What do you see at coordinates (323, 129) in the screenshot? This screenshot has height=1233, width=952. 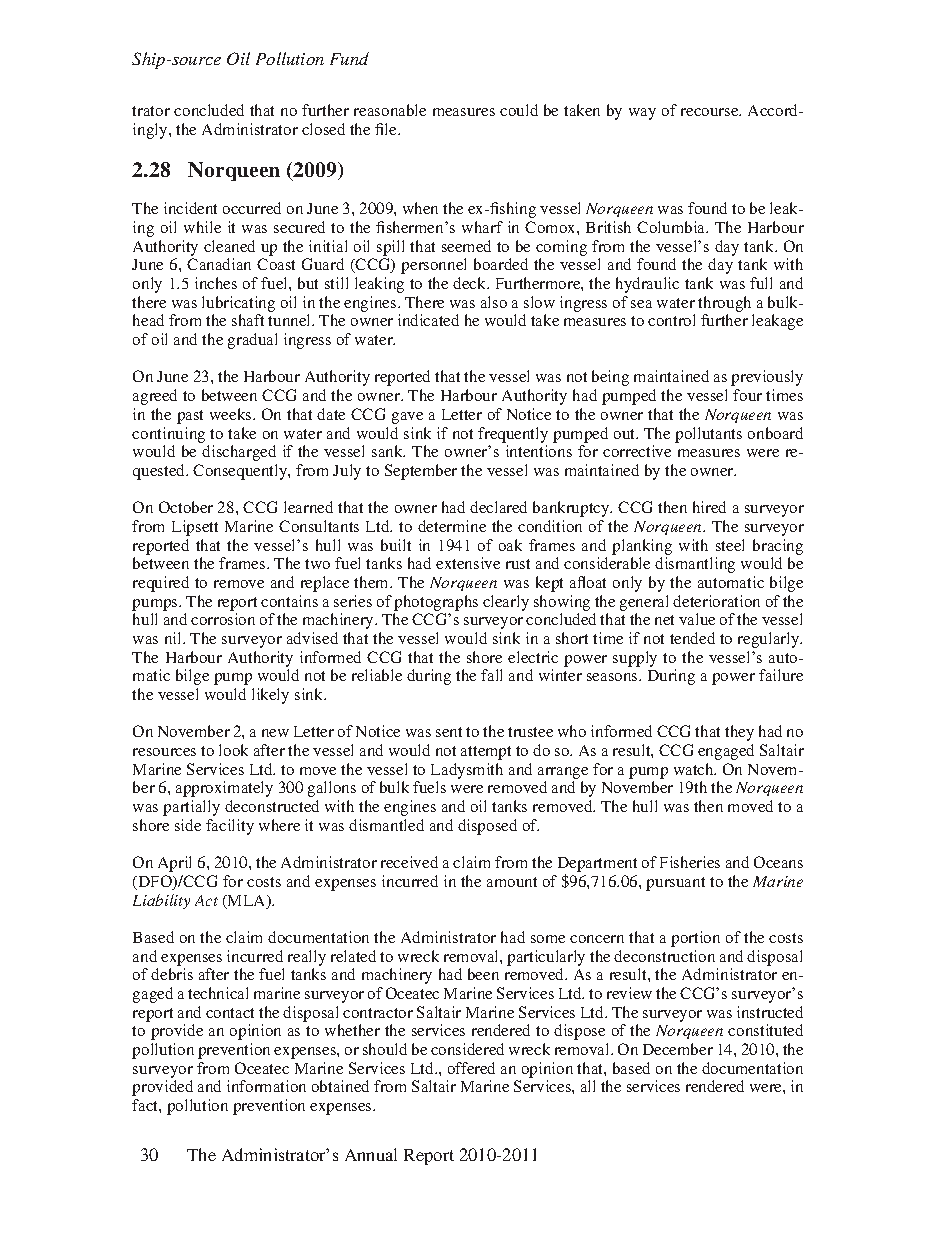 I see `closed` at bounding box center [323, 129].
